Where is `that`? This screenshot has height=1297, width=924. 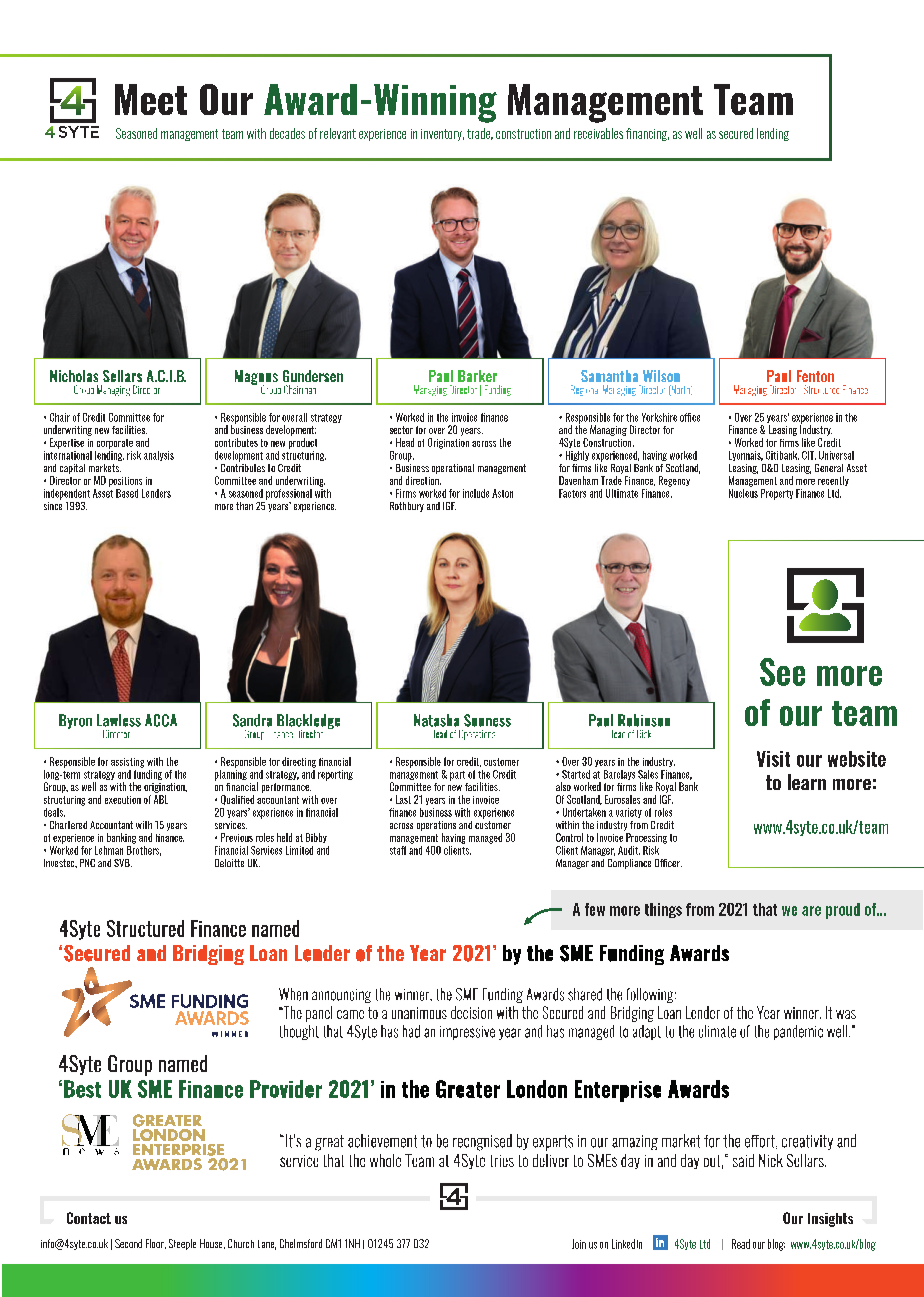
that is located at coordinates (765, 909).
